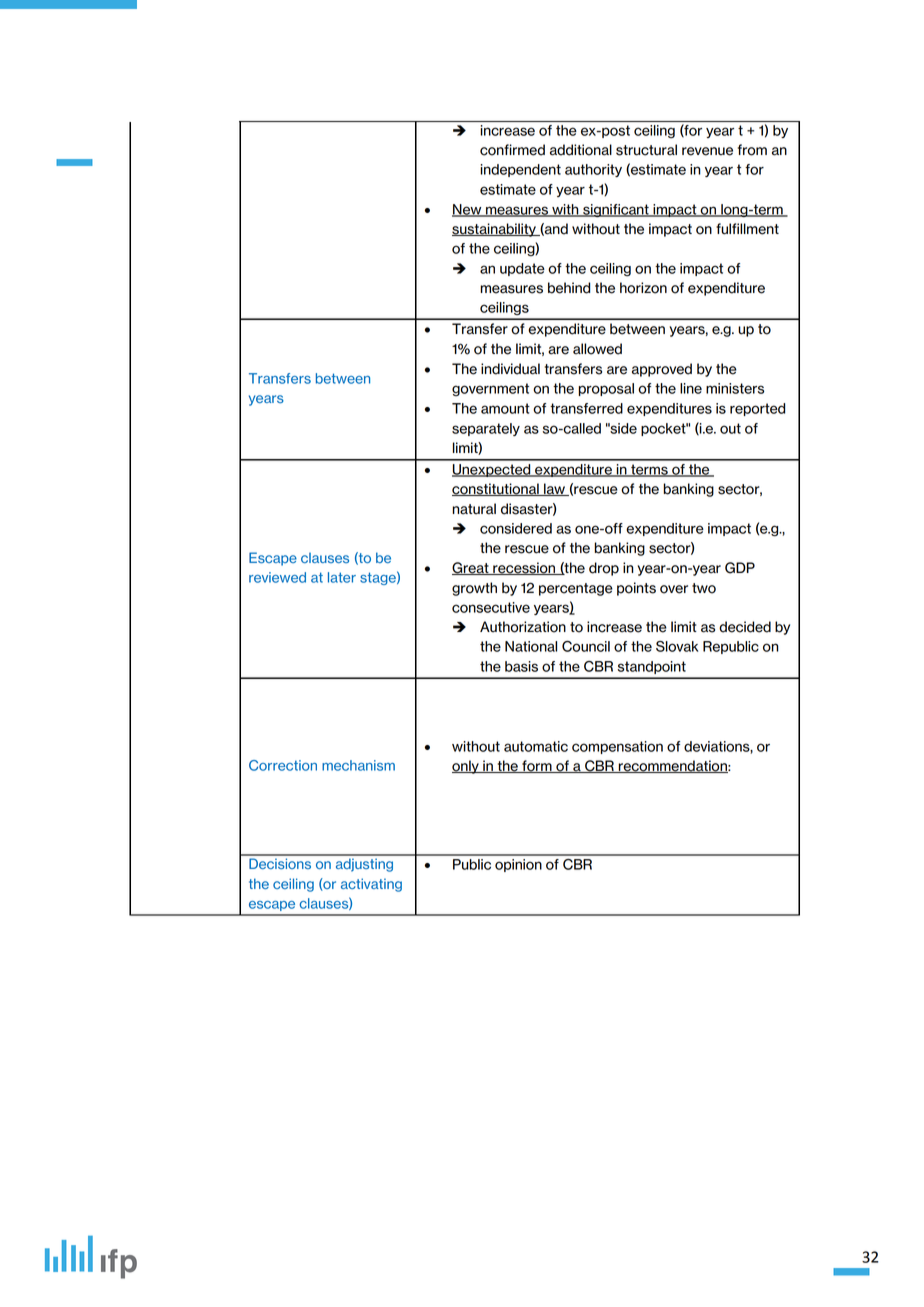 The height and width of the image is (1307, 924). Describe the element at coordinates (740, 568) in the image. I see `GDP` at that location.
